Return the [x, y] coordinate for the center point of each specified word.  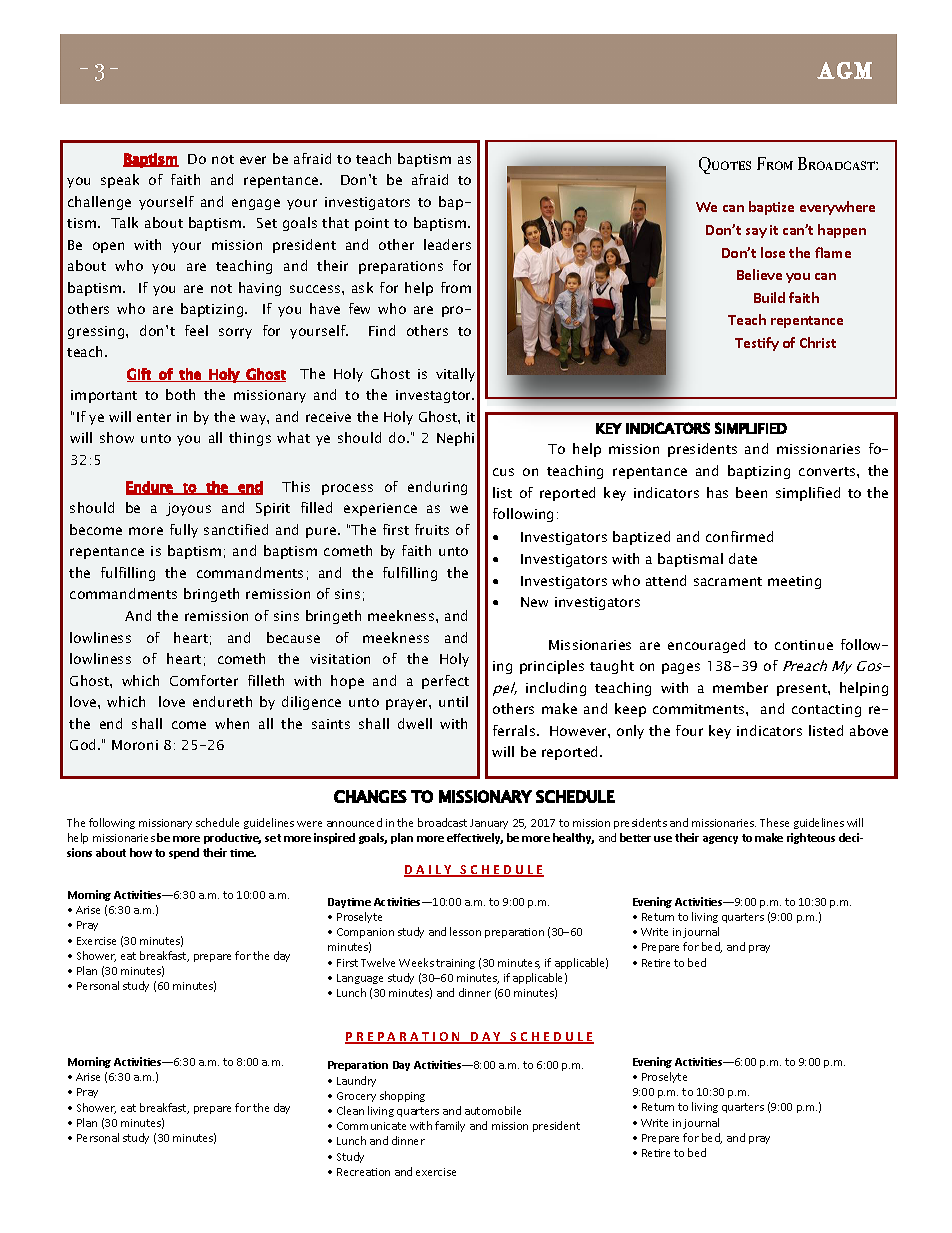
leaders [447, 244]
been [751, 492]
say [756, 233]
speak [120, 181]
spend [184, 853]
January [489, 824]
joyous [188, 509]
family [450, 1126]
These [774, 822]
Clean [350, 1110]
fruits [432, 529]
